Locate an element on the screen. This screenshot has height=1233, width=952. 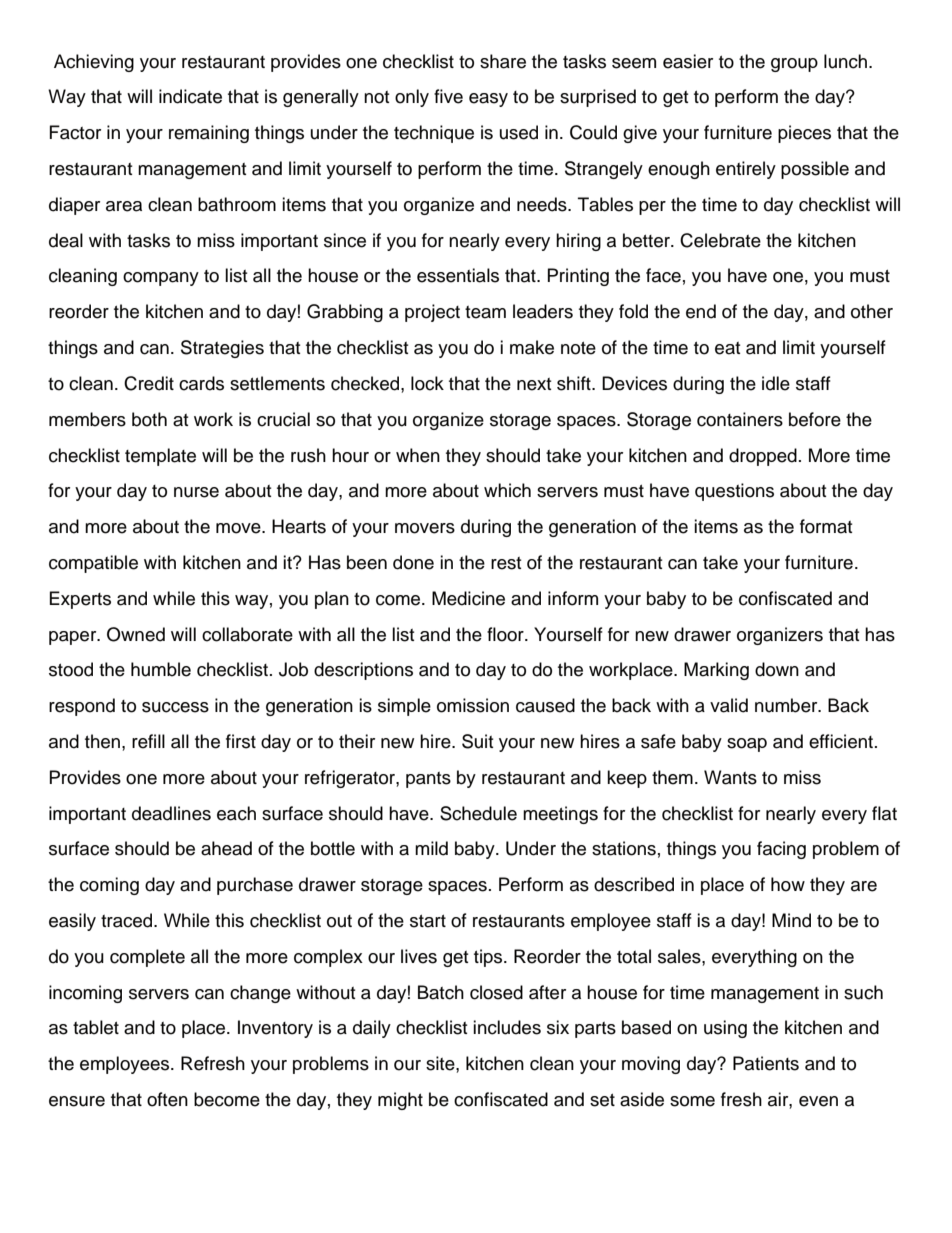
eat is located at coordinates (727, 348).
